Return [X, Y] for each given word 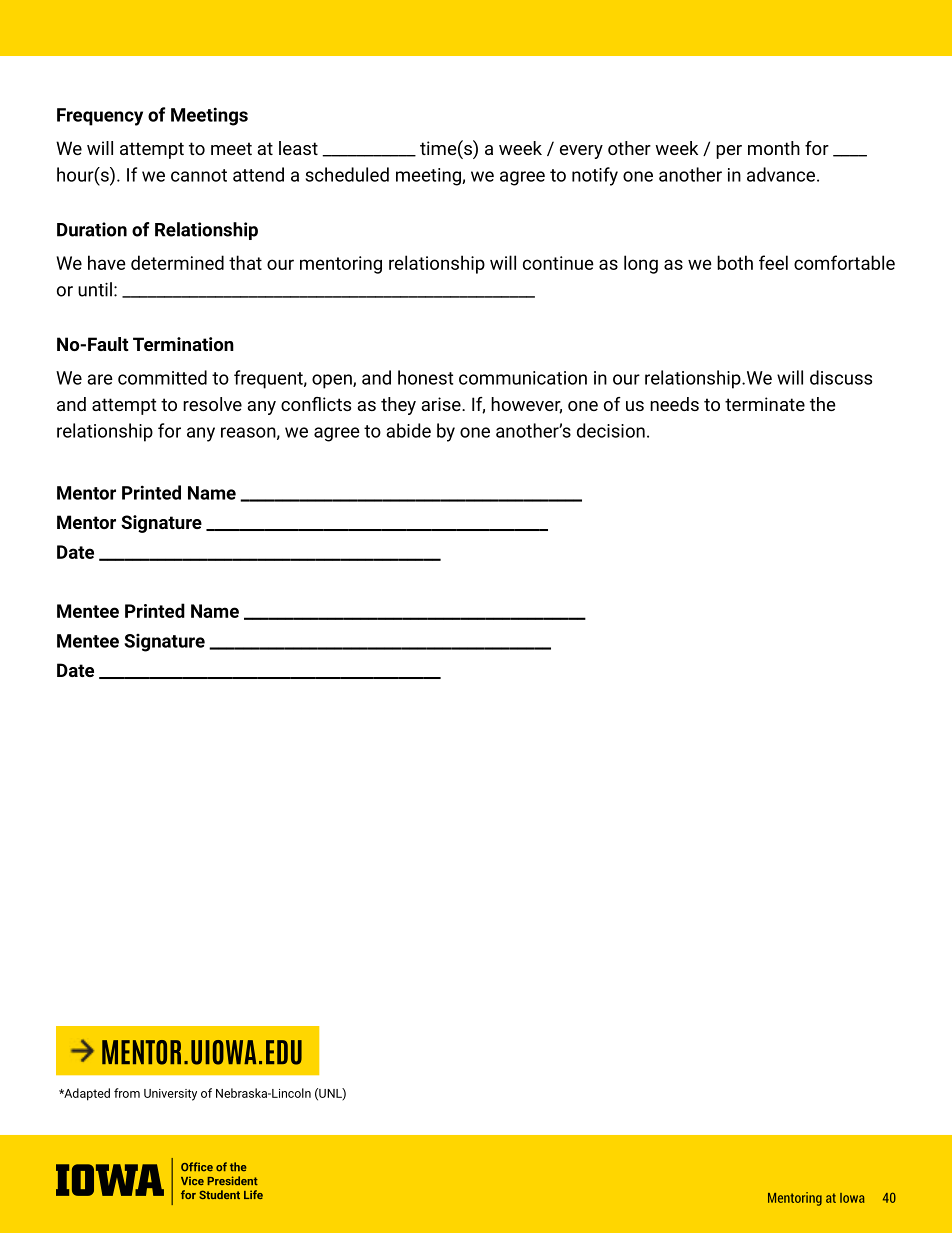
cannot [199, 175]
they [398, 406]
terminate [765, 404]
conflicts [316, 404]
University [170, 1095]
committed [162, 377]
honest [425, 377]
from [127, 1093]
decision [611, 430]
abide [408, 430]
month [774, 148]
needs [674, 404]
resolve [212, 404]
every [581, 152]
